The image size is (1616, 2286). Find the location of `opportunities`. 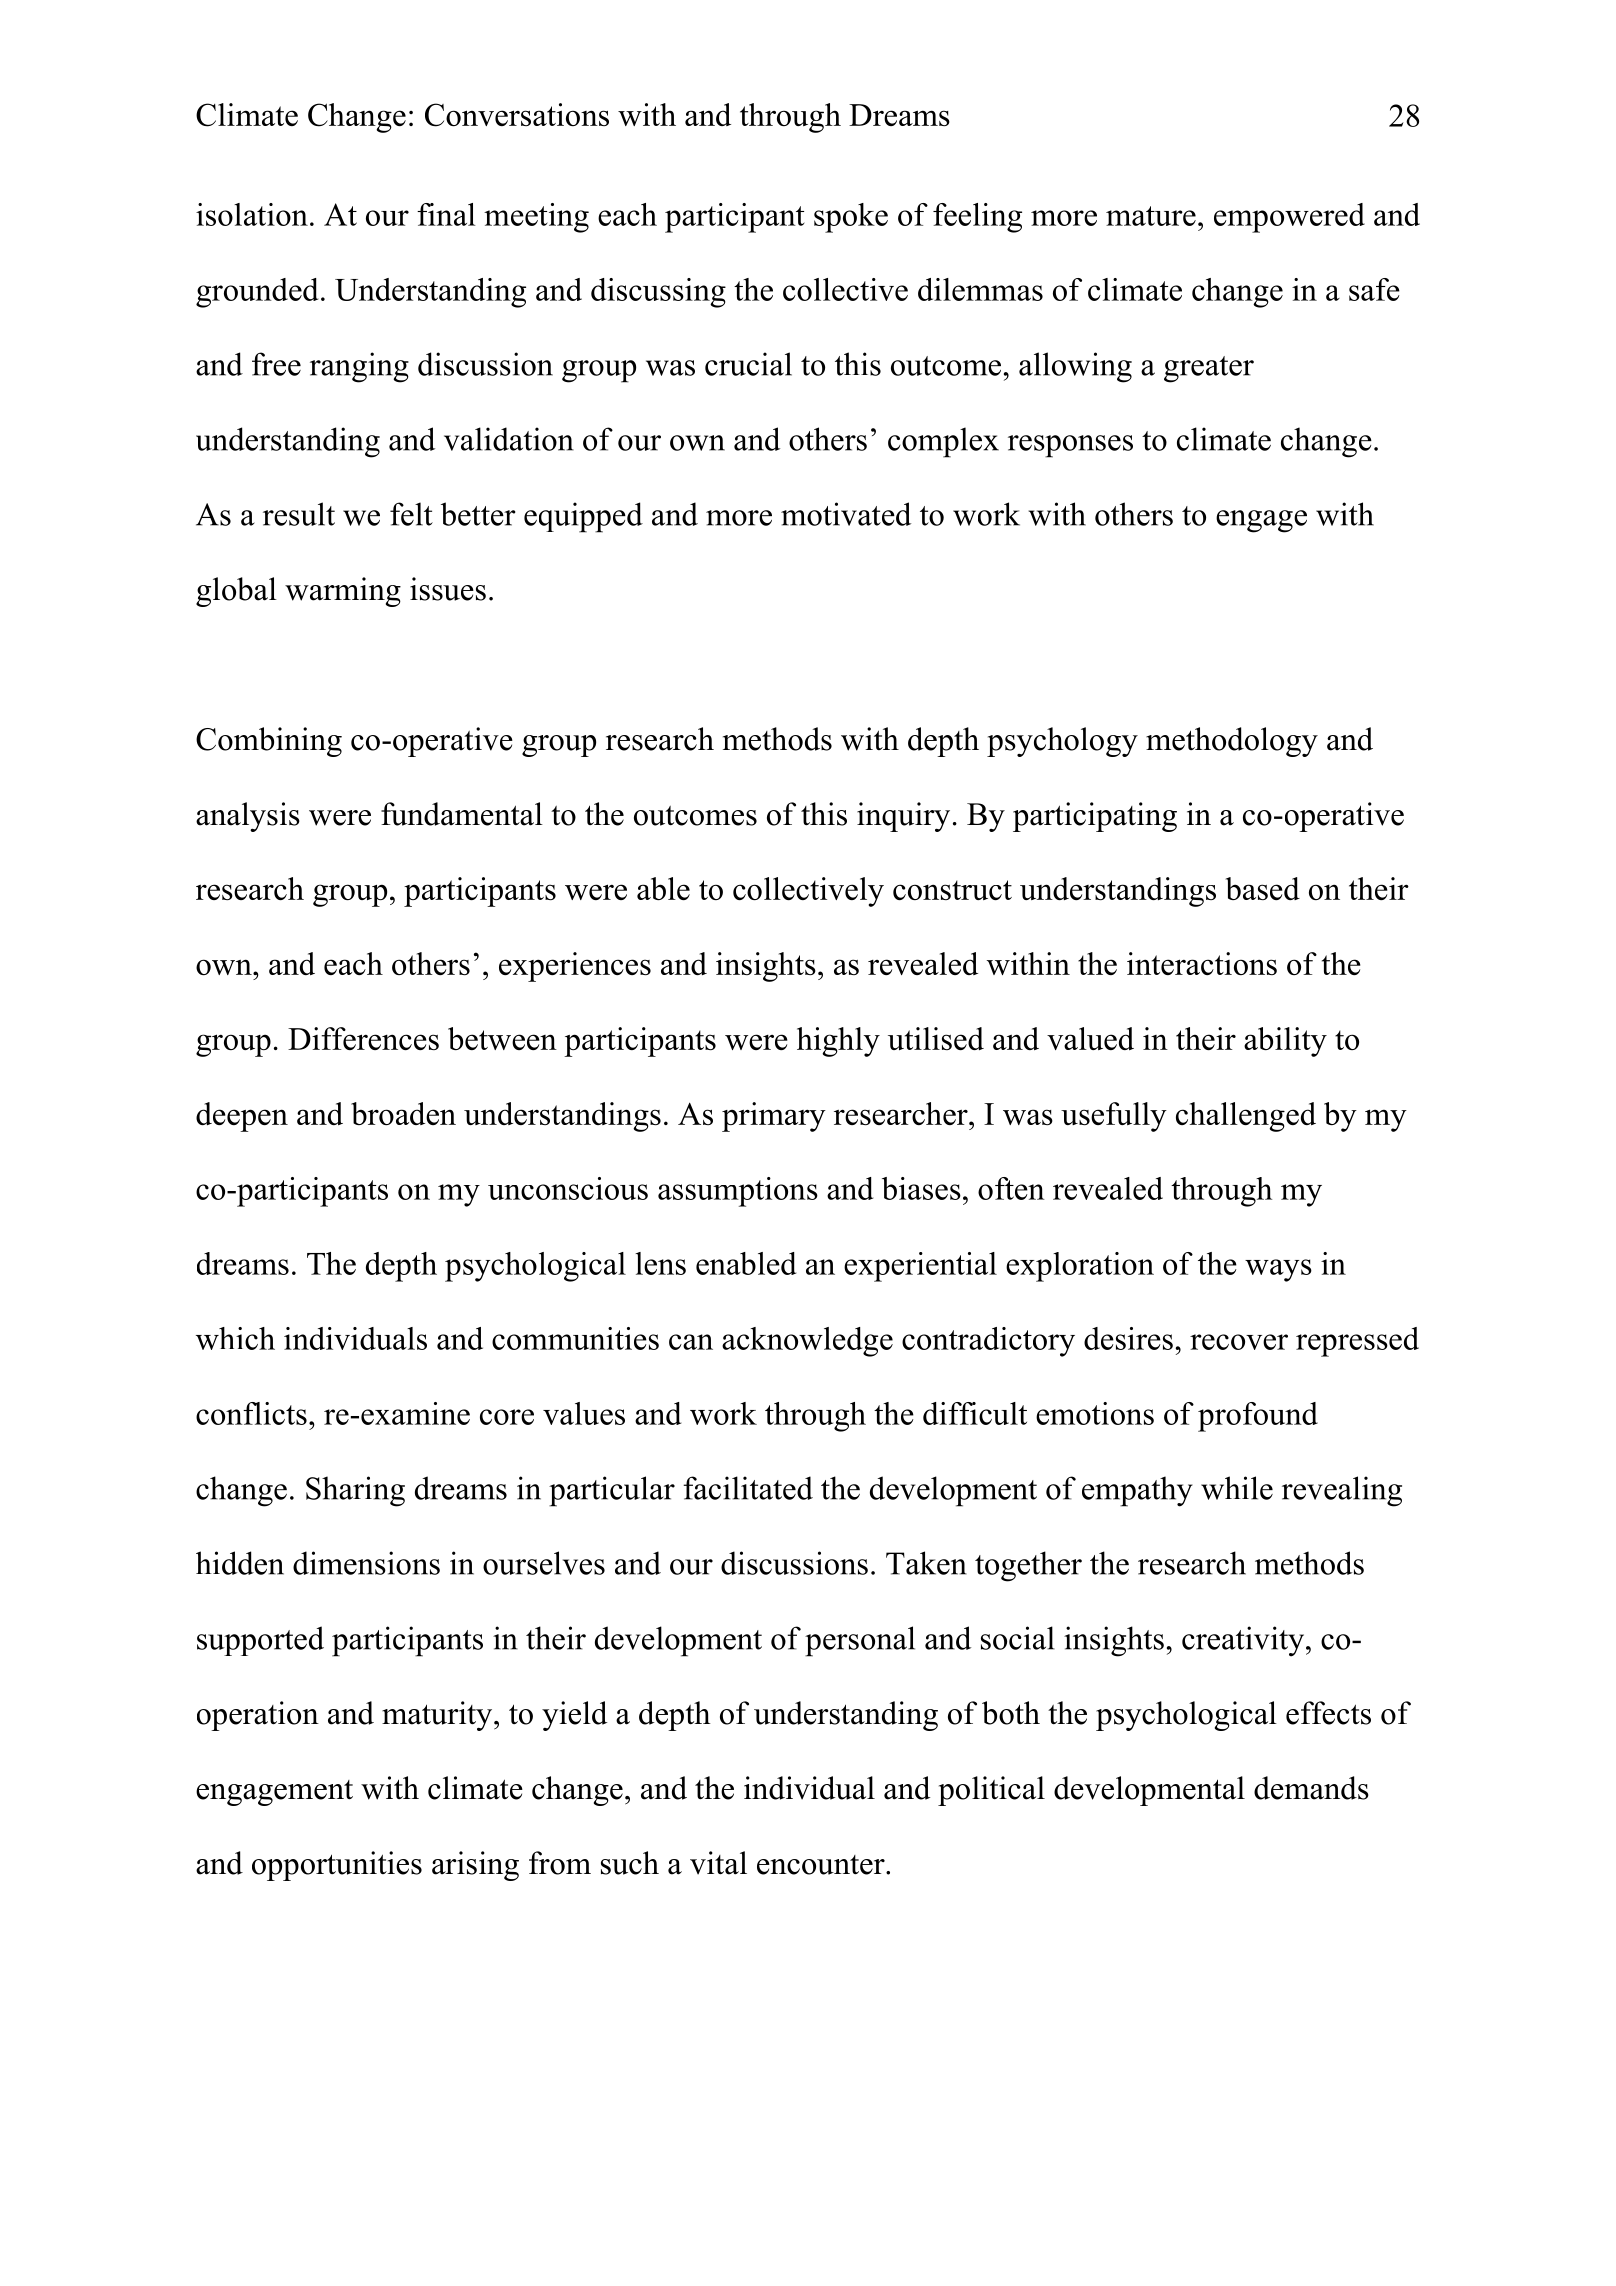

opportunities is located at coordinates (337, 1866).
